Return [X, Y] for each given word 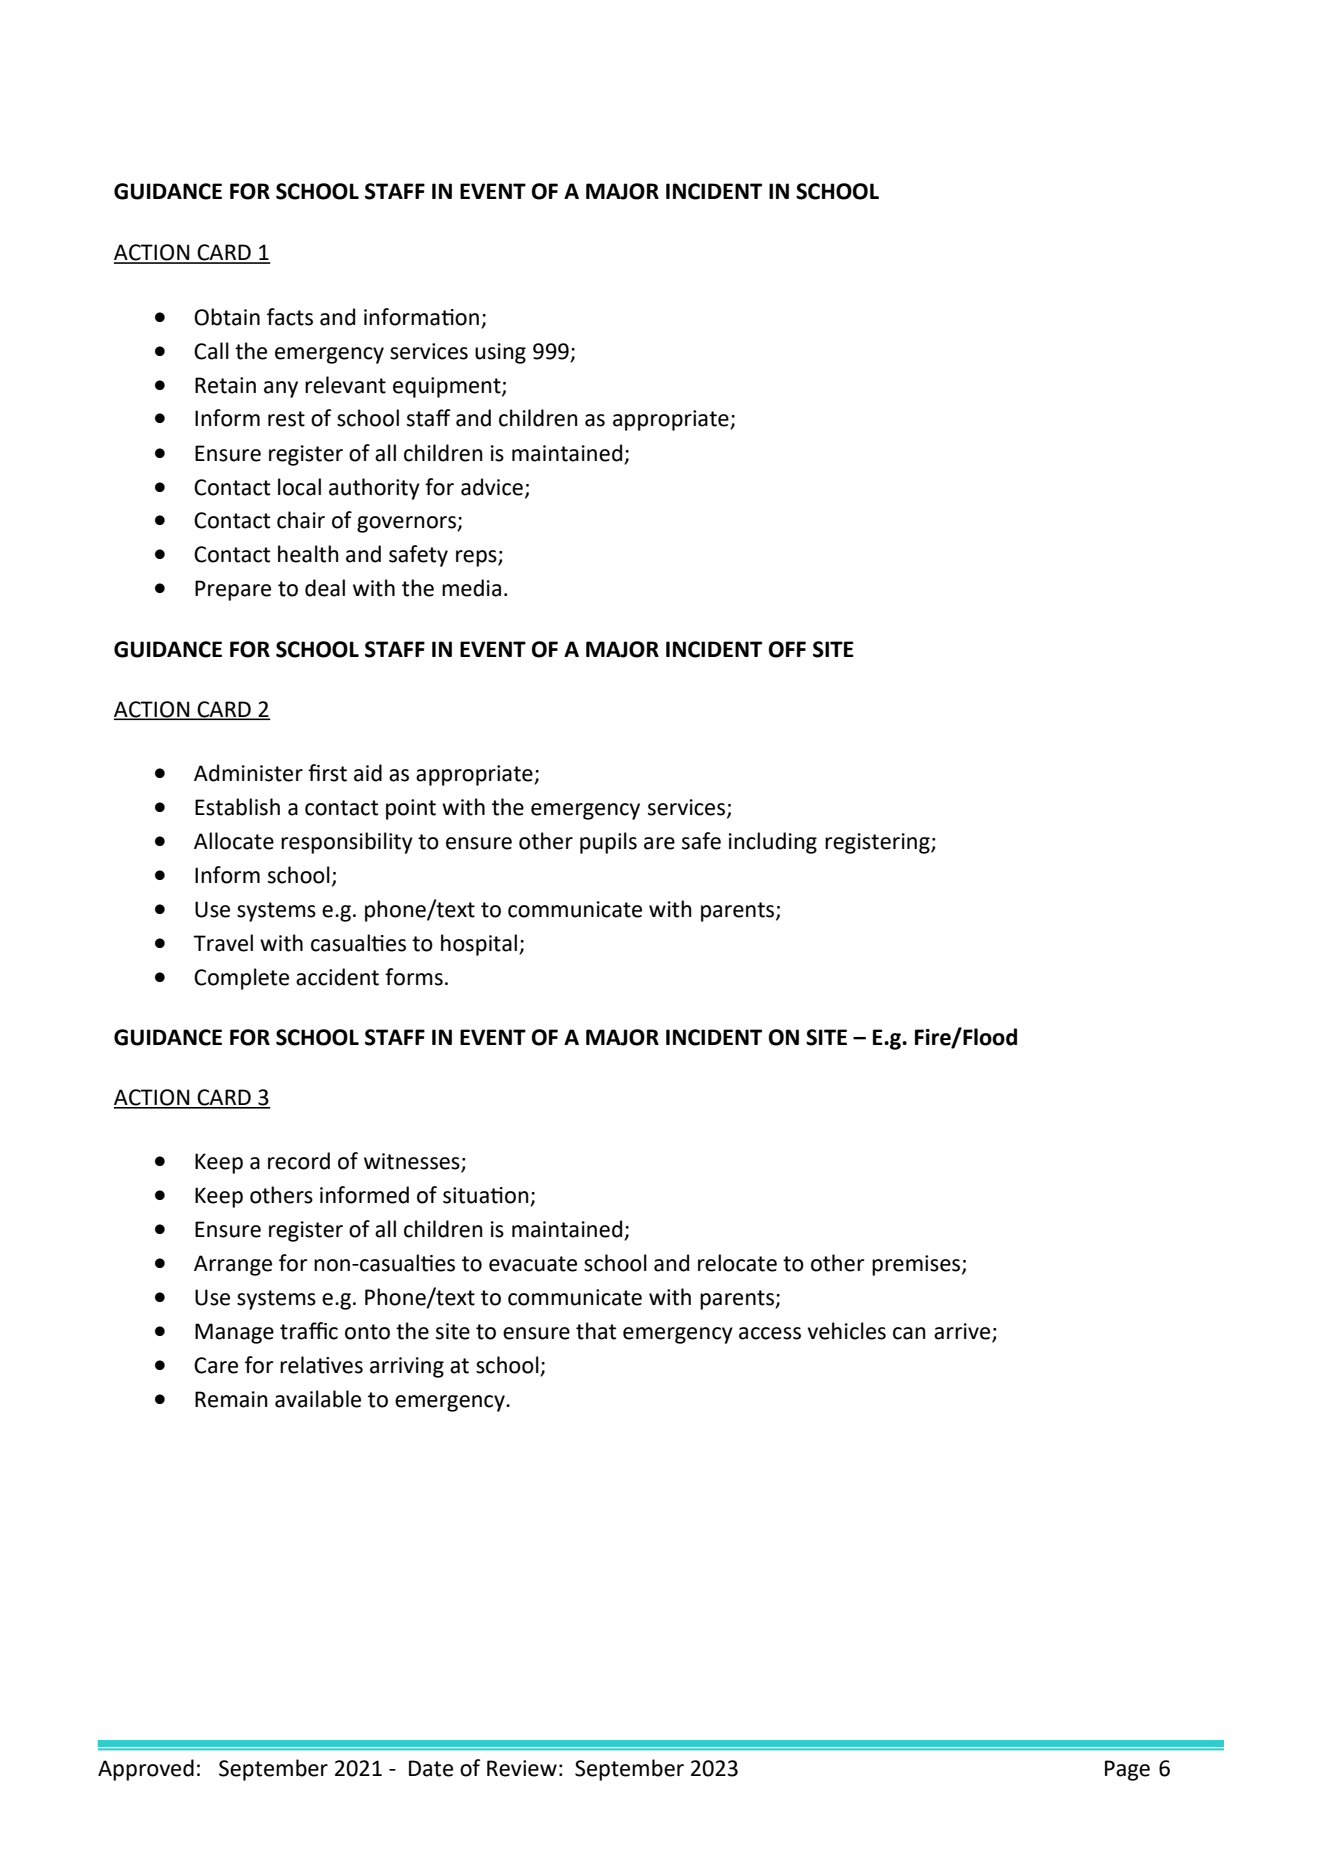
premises [917, 1265]
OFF [787, 649]
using [500, 353]
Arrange [233, 1265]
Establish [237, 807]
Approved [146, 1770]
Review [522, 1768]
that [596, 1331]
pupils [608, 843]
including [773, 843]
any [281, 389]
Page [1127, 1770]
